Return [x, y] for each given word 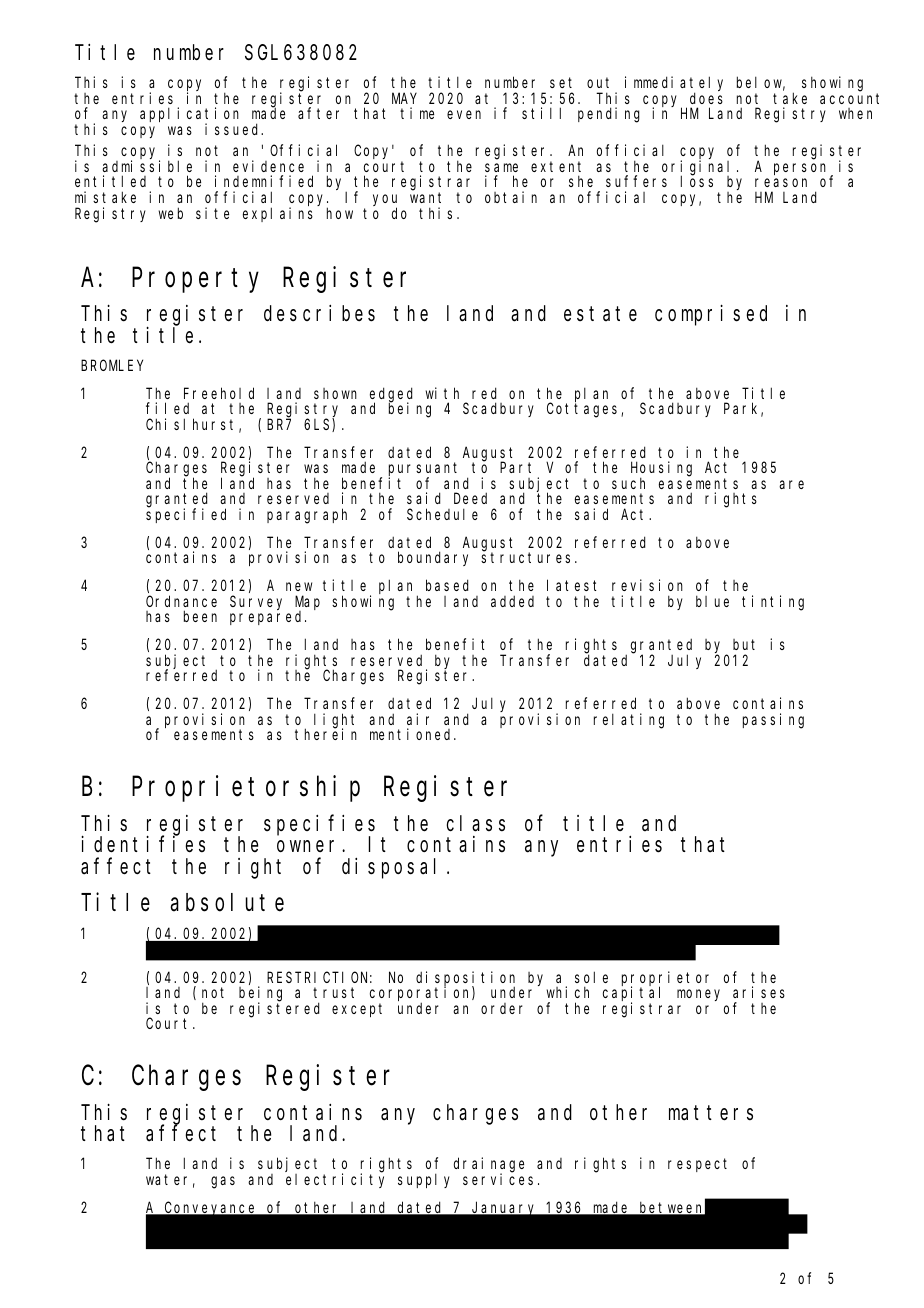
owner [310, 846]
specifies [319, 825]
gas [223, 1182]
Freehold [219, 393]
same [501, 167]
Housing [661, 470]
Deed [470, 498]
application [189, 116]
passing [773, 721]
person [802, 170]
